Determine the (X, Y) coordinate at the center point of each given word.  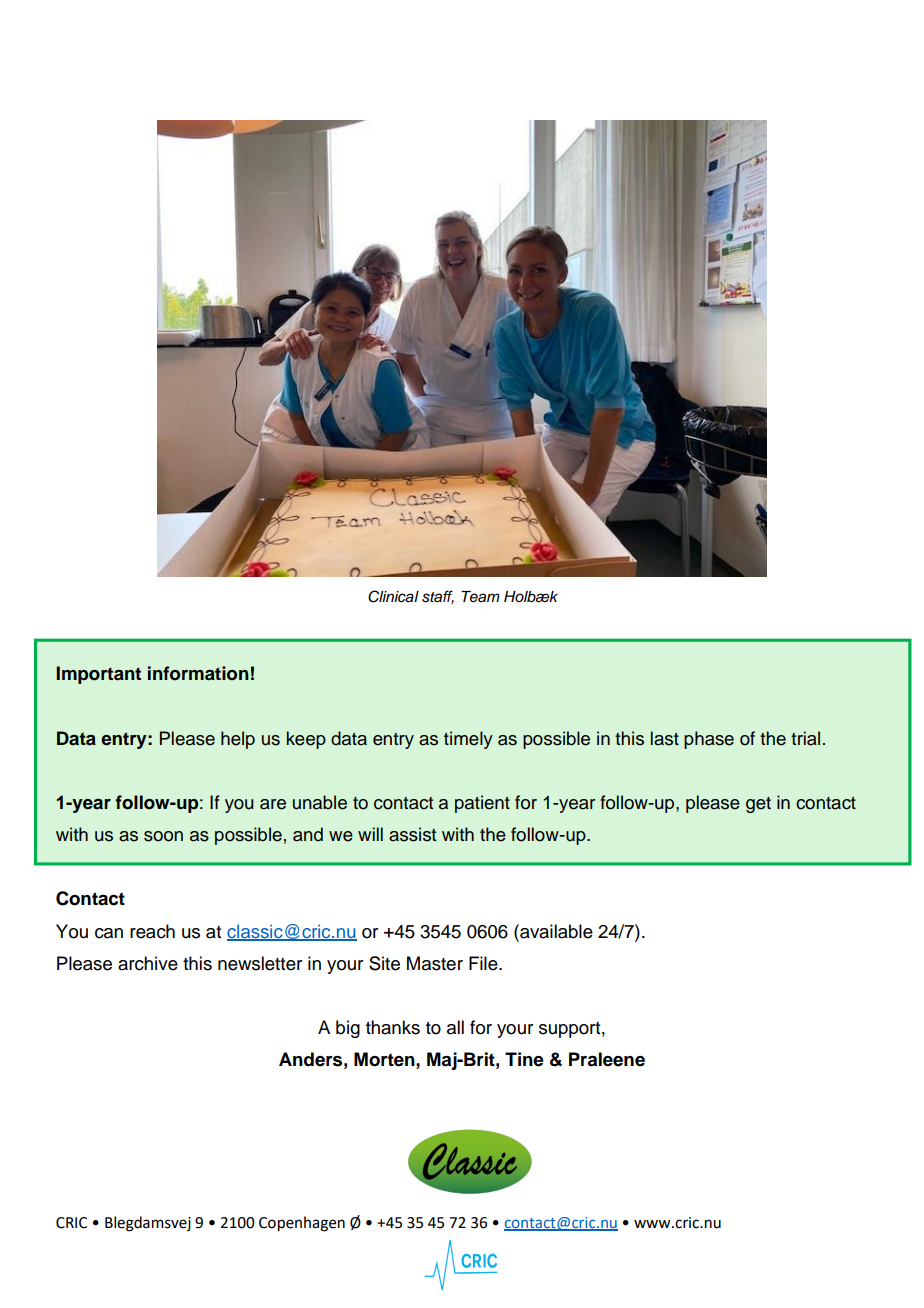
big (348, 1029)
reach (152, 931)
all (455, 1027)
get (758, 805)
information (198, 673)
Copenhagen (302, 1224)
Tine (524, 1059)
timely (468, 740)
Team (480, 596)
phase (709, 740)
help (238, 740)
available (555, 931)
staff (438, 597)
